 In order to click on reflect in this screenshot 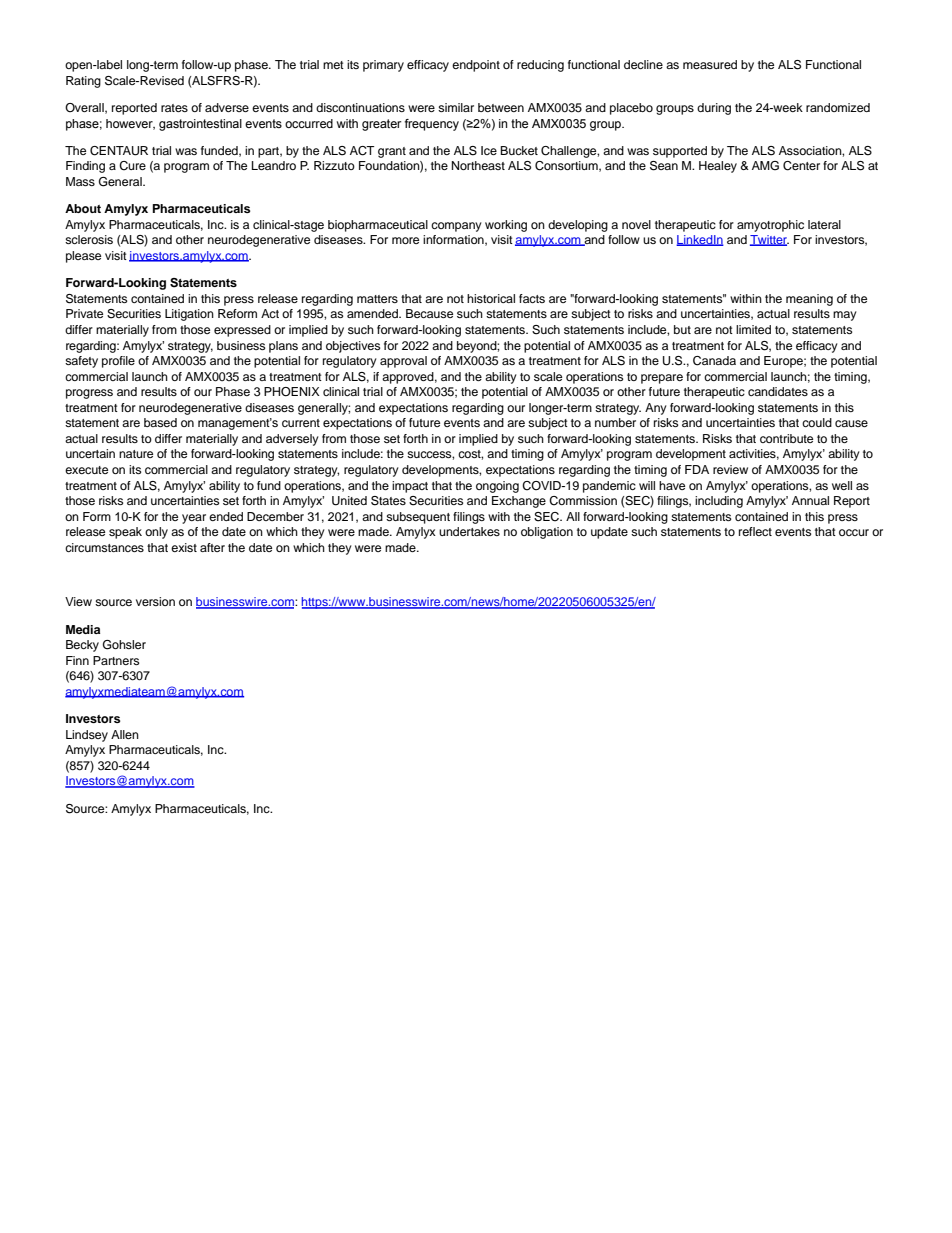, I will do `click(755, 531)`.
